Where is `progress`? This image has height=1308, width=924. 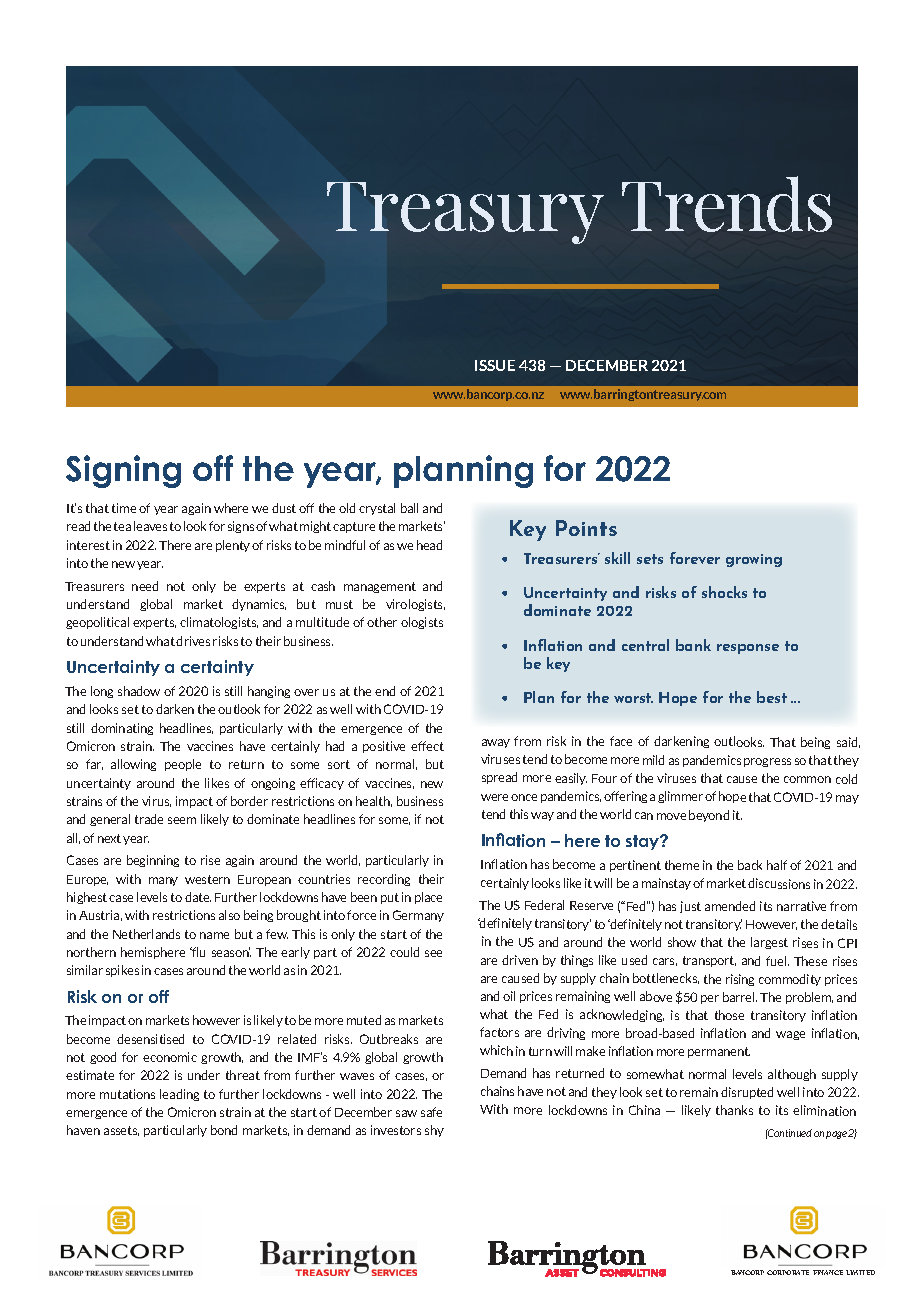 progress is located at coordinates (767, 762).
